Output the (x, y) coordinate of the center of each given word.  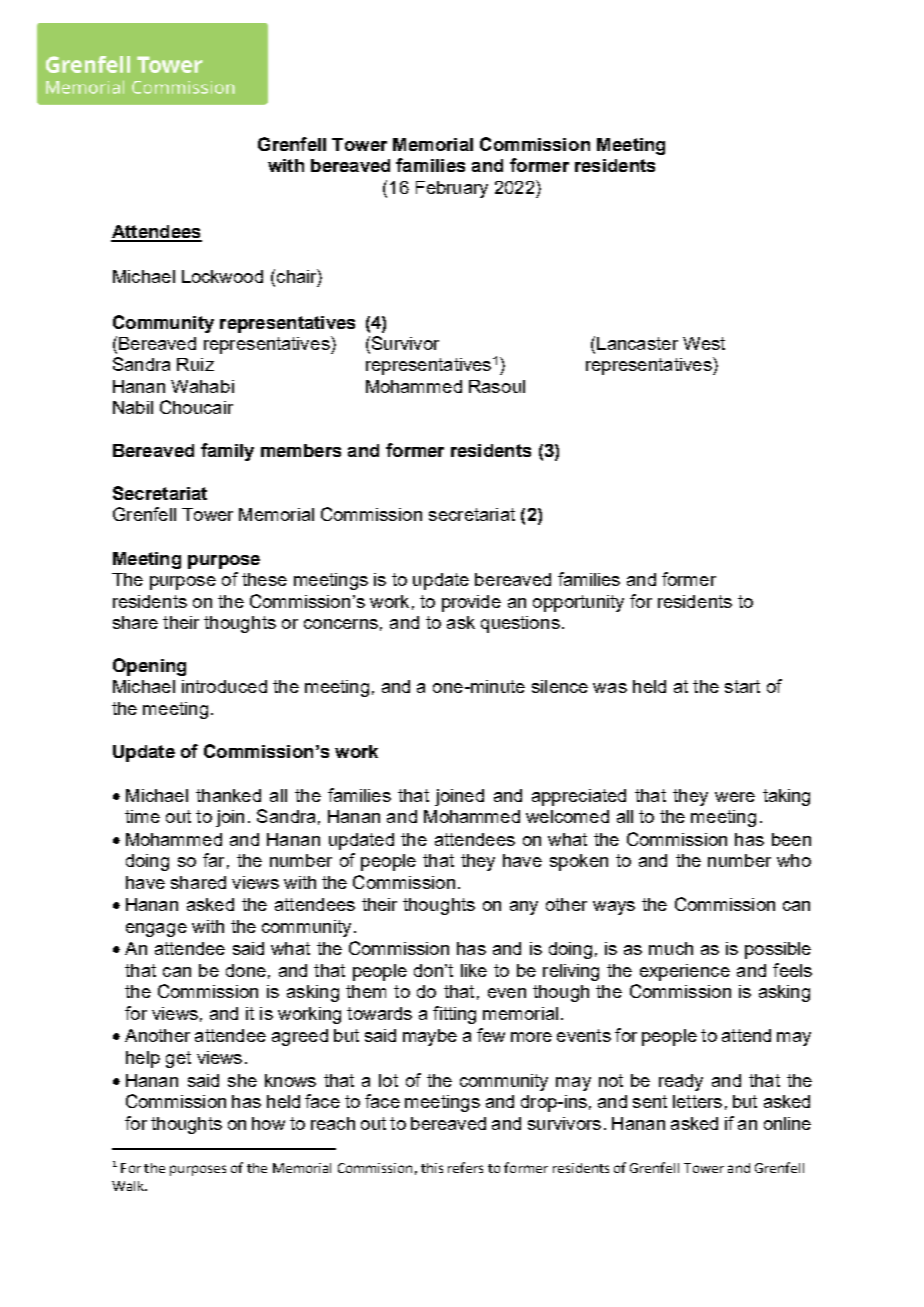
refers (465, 1167)
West (704, 343)
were (735, 797)
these (264, 579)
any (524, 908)
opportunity (578, 603)
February (452, 189)
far (213, 860)
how (268, 1123)
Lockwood (222, 276)
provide (471, 603)
